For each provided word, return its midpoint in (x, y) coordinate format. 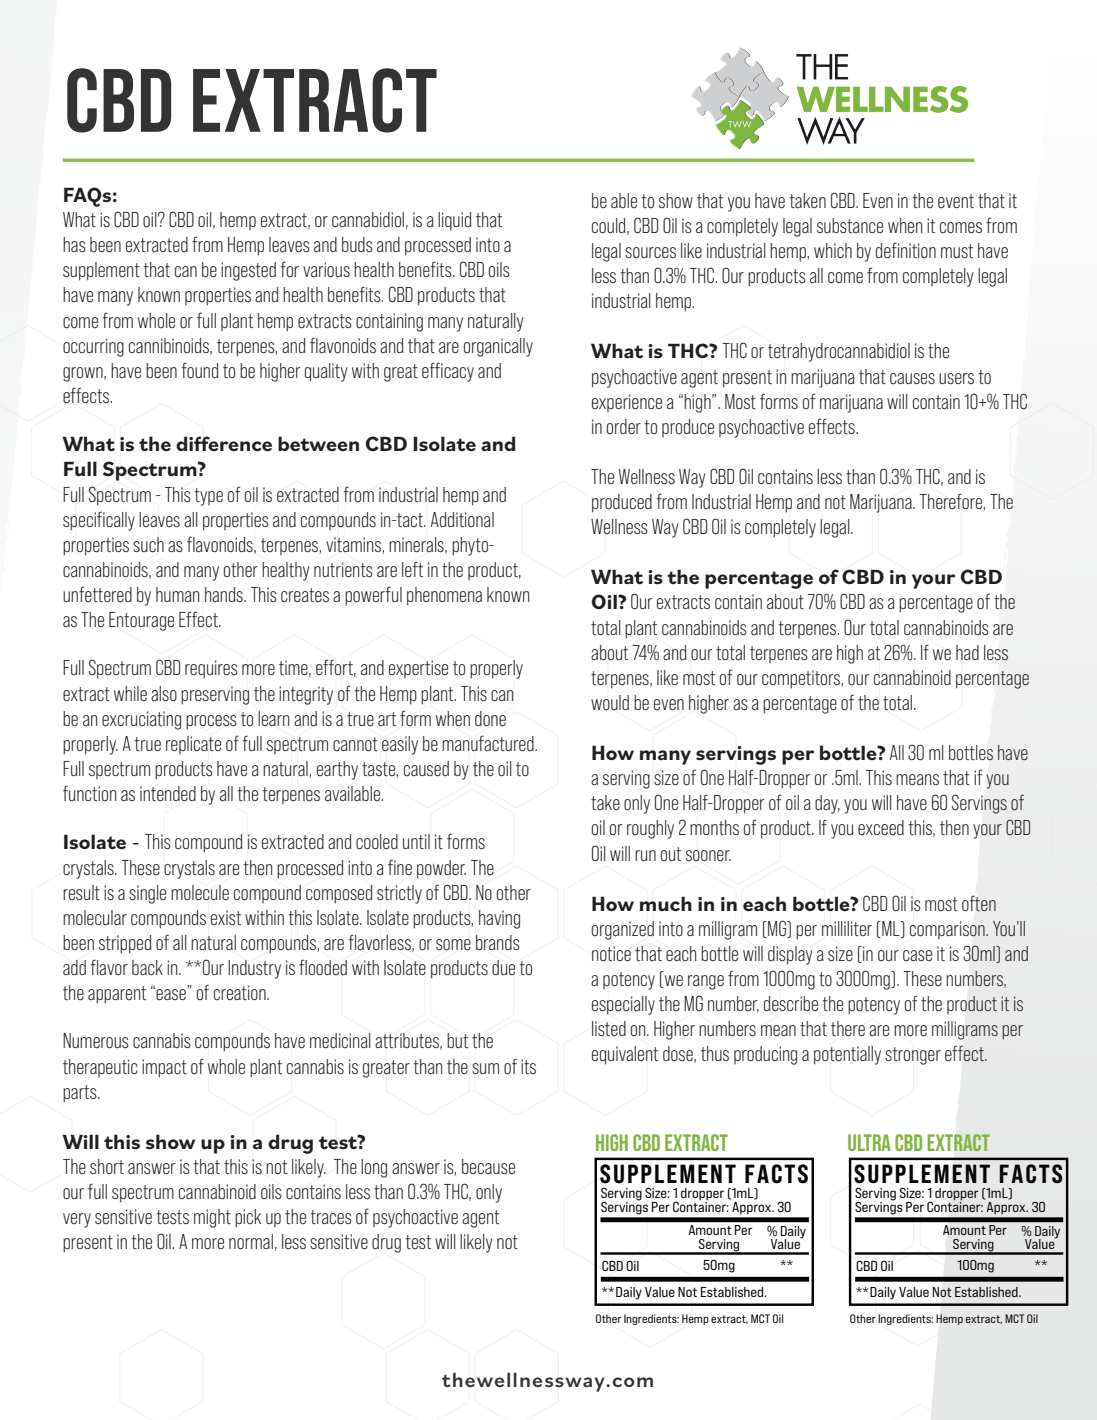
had (967, 652)
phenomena (444, 596)
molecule (200, 893)
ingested (248, 271)
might (212, 1218)
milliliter (847, 928)
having (499, 919)
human (177, 594)
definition (906, 250)
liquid (455, 221)
